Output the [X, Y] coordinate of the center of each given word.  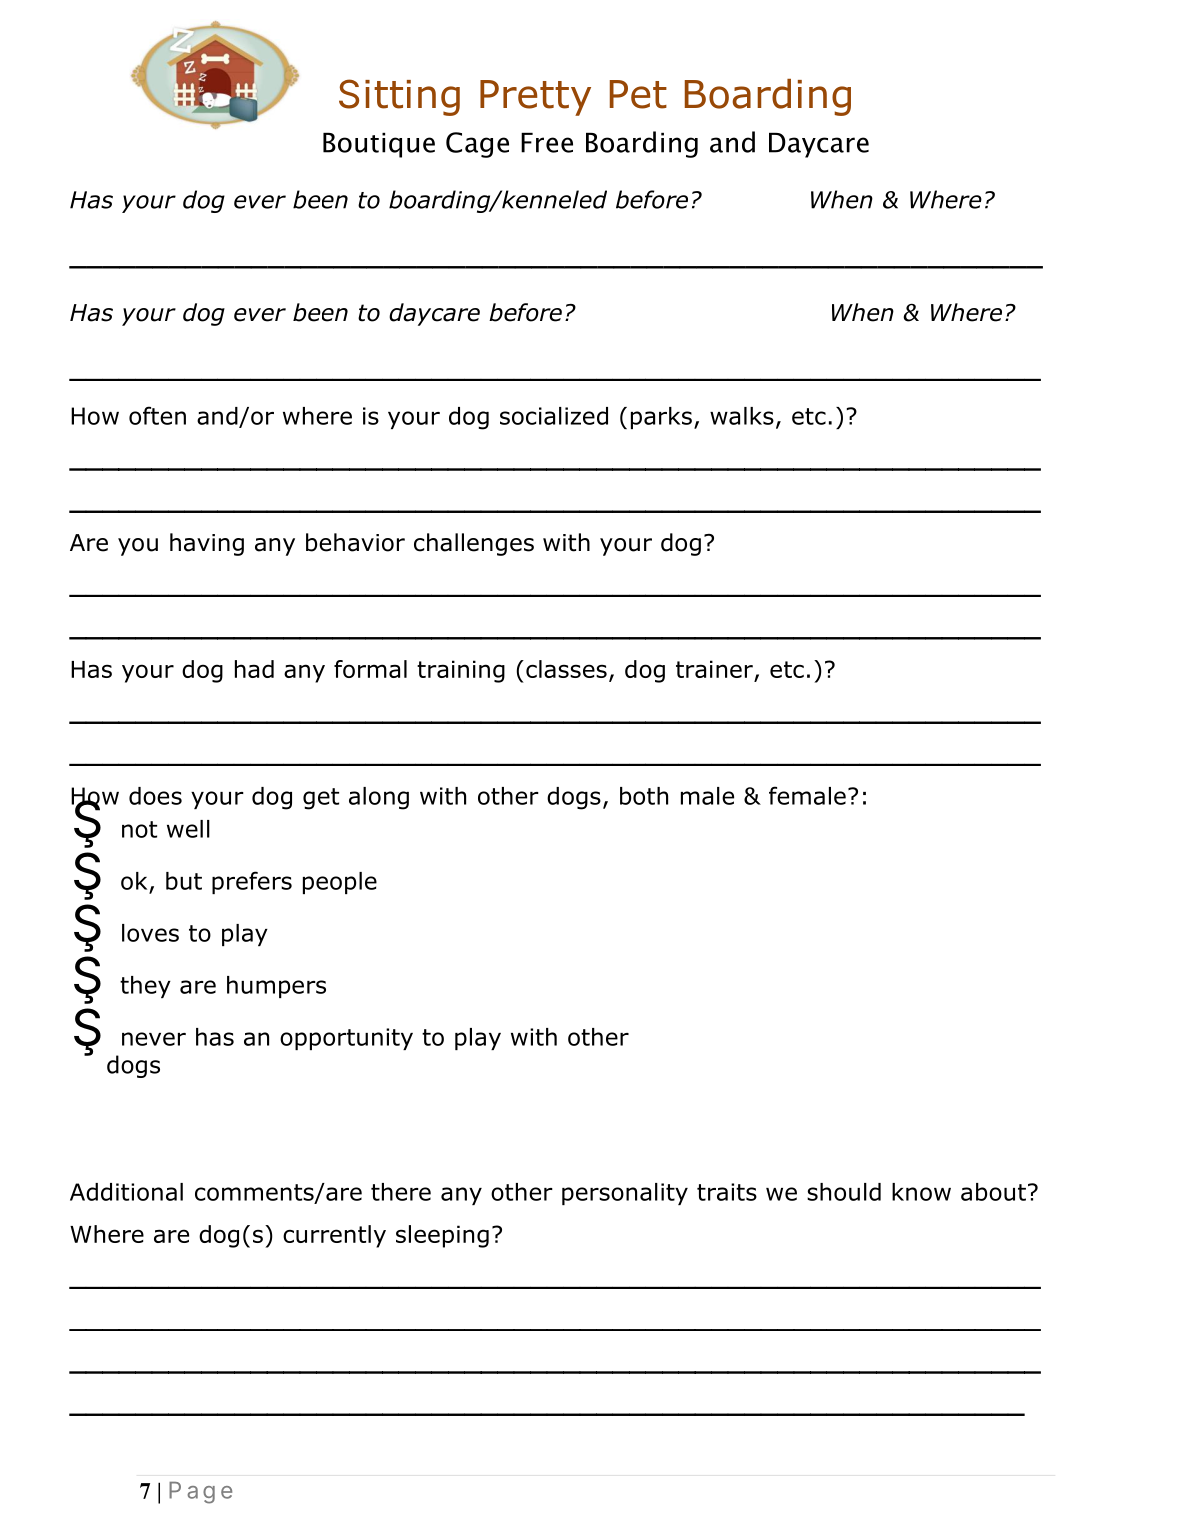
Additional [126, 1192]
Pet [638, 94]
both [644, 796]
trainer [715, 670]
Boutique [379, 145]
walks [742, 416]
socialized [554, 416]
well [188, 829]
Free [547, 143]
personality [625, 1194]
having [207, 544]
